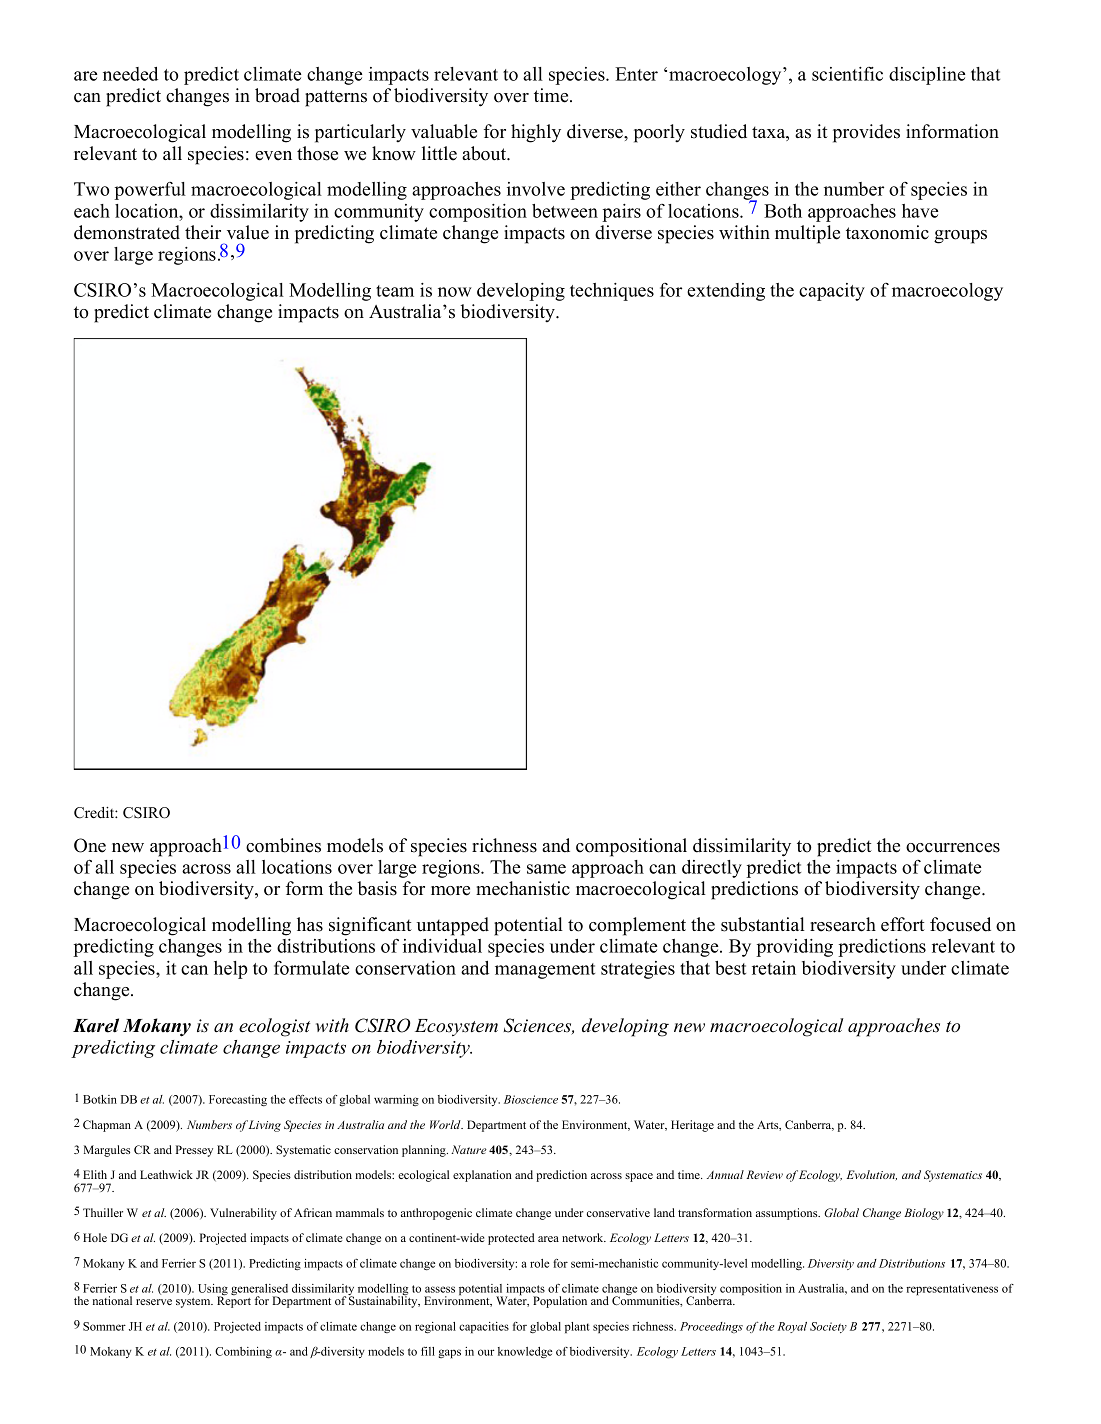  Describe the element at coordinates (283, 845) in the screenshot. I see `combines` at that location.
